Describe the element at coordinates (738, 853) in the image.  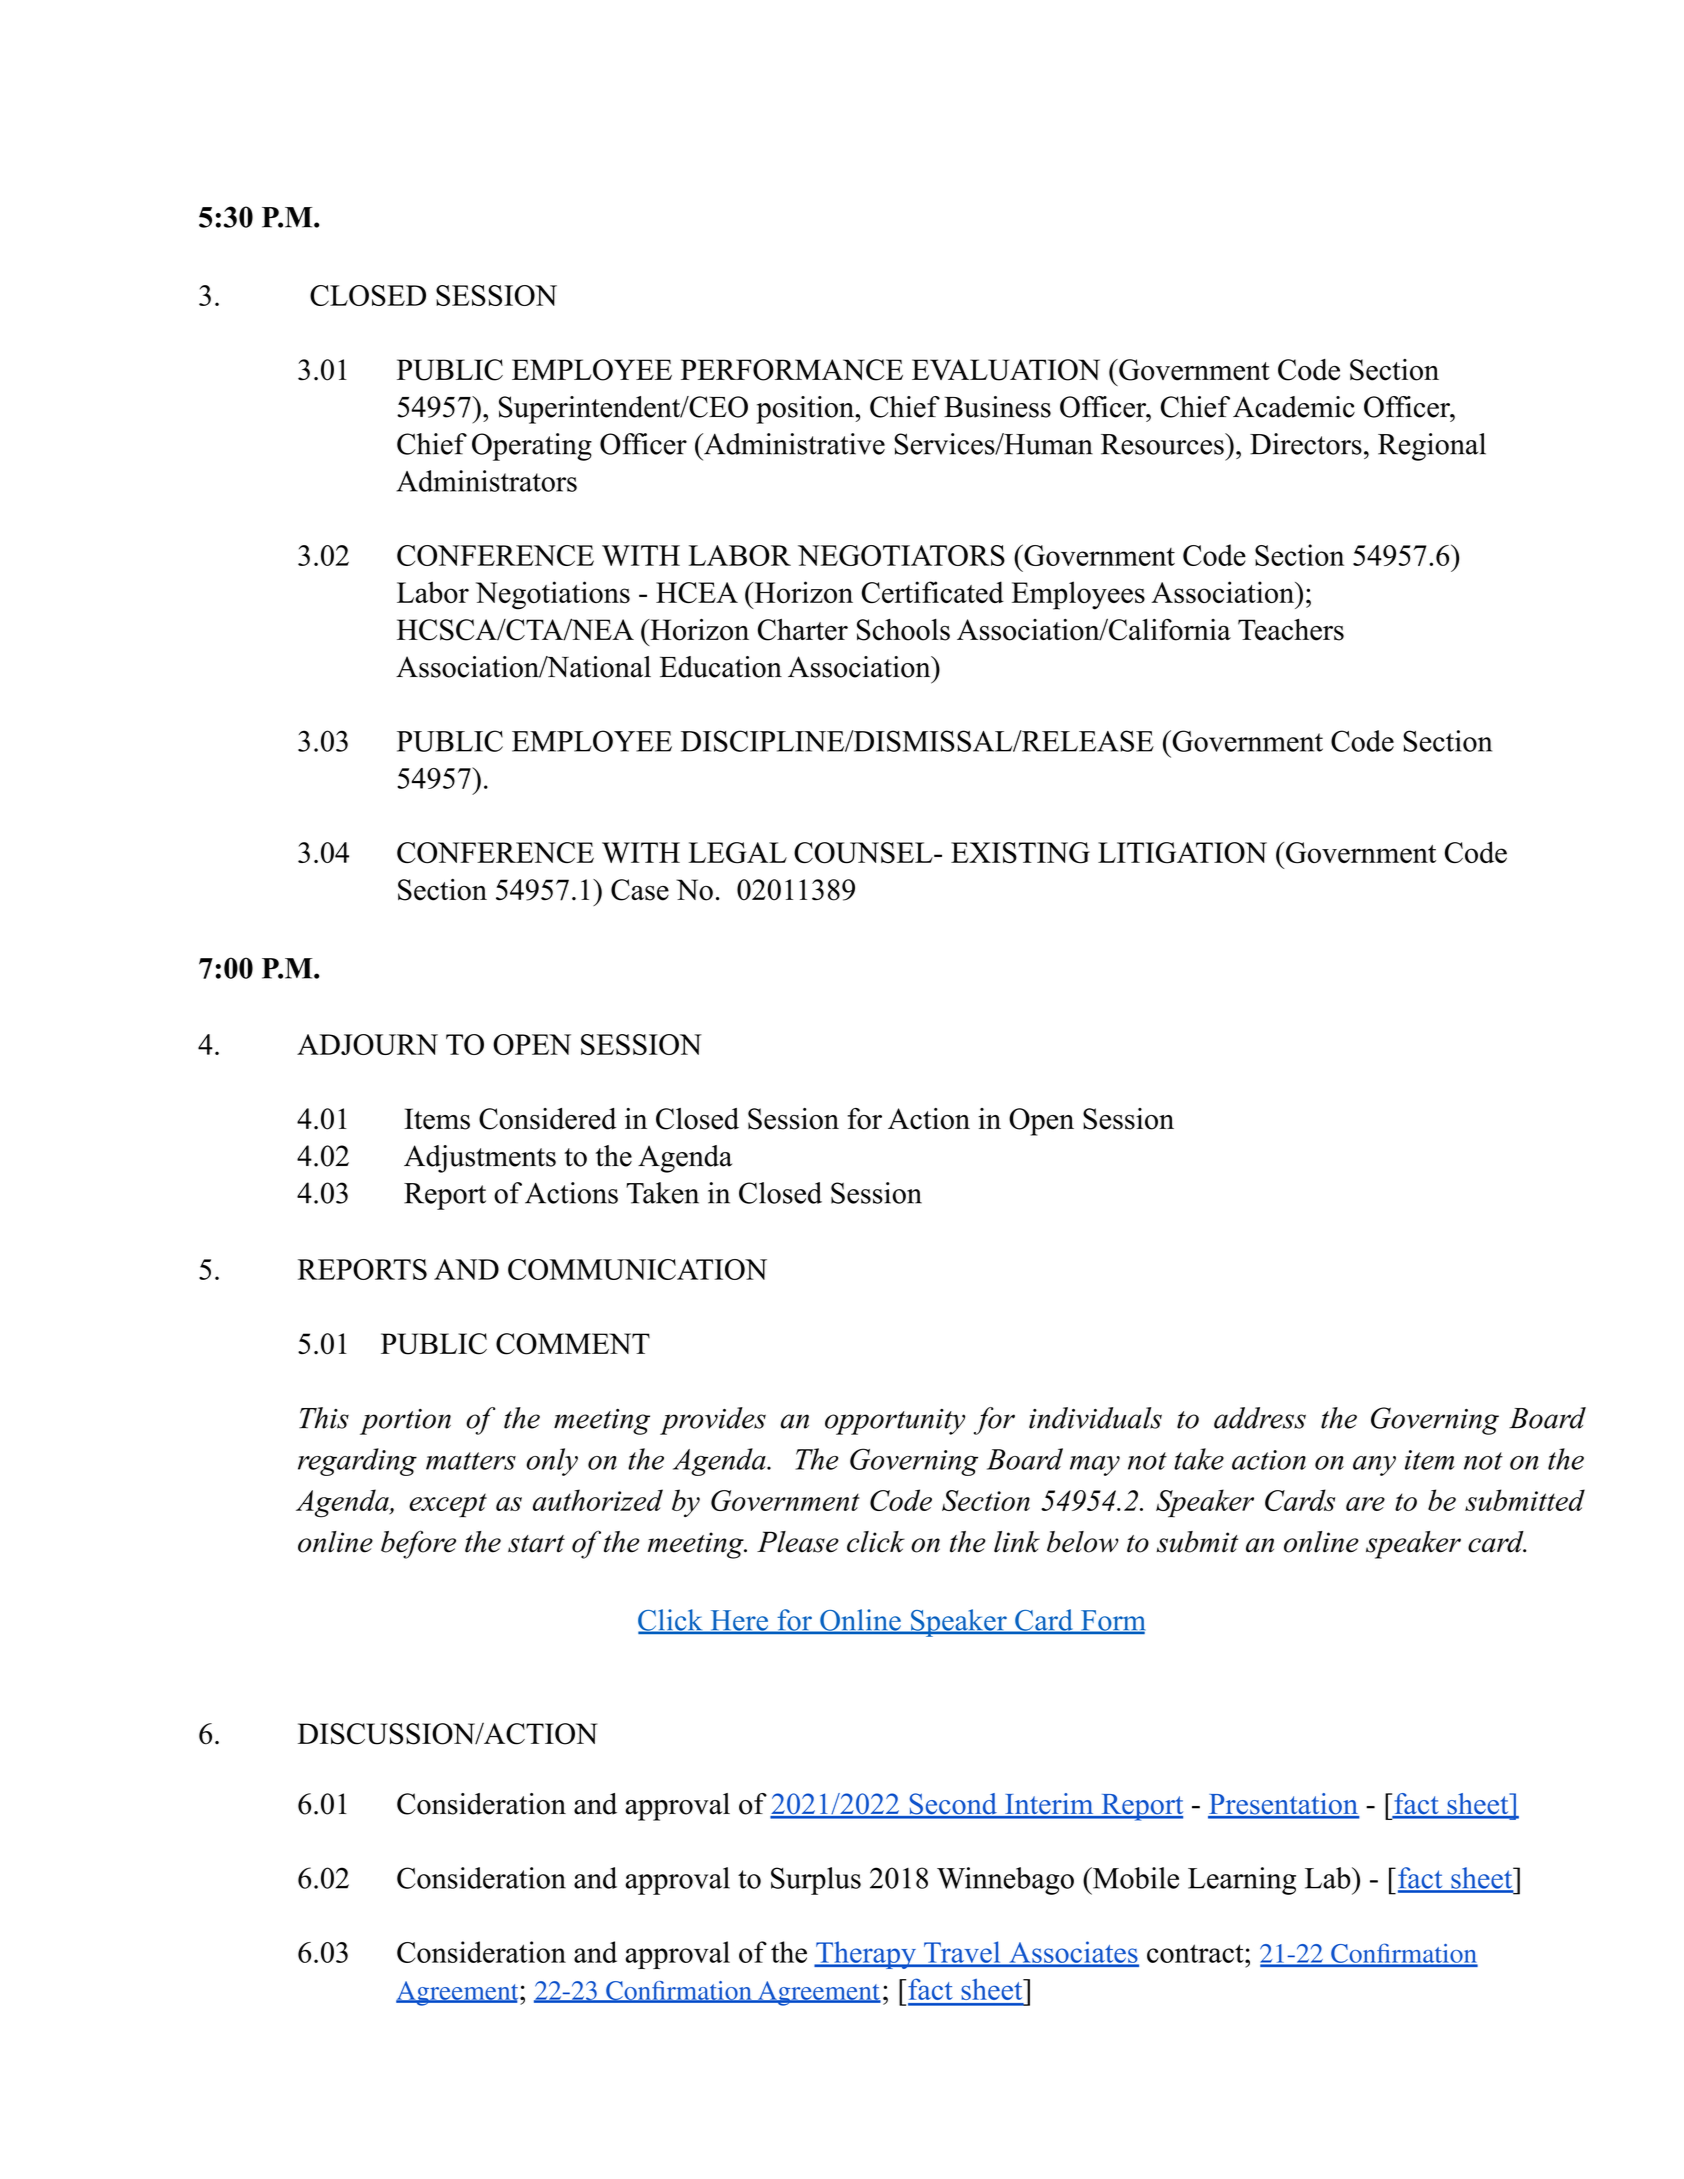
I see `LEGAL` at that location.
